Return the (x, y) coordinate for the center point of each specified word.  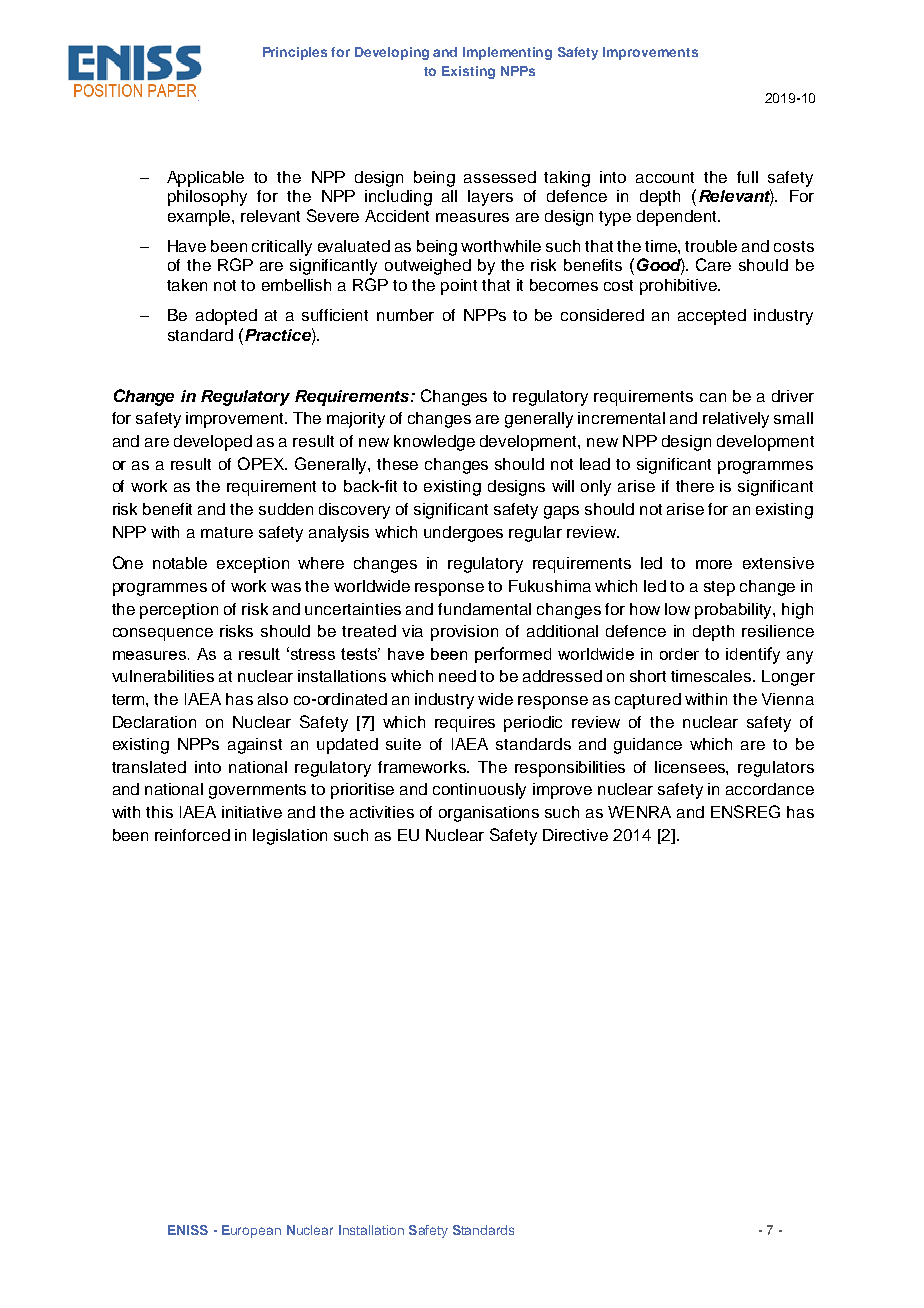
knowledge (434, 443)
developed (213, 443)
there (695, 486)
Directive (575, 835)
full (747, 177)
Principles (295, 53)
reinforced (192, 835)
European (251, 1231)
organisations (489, 814)
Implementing (507, 53)
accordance (770, 789)
